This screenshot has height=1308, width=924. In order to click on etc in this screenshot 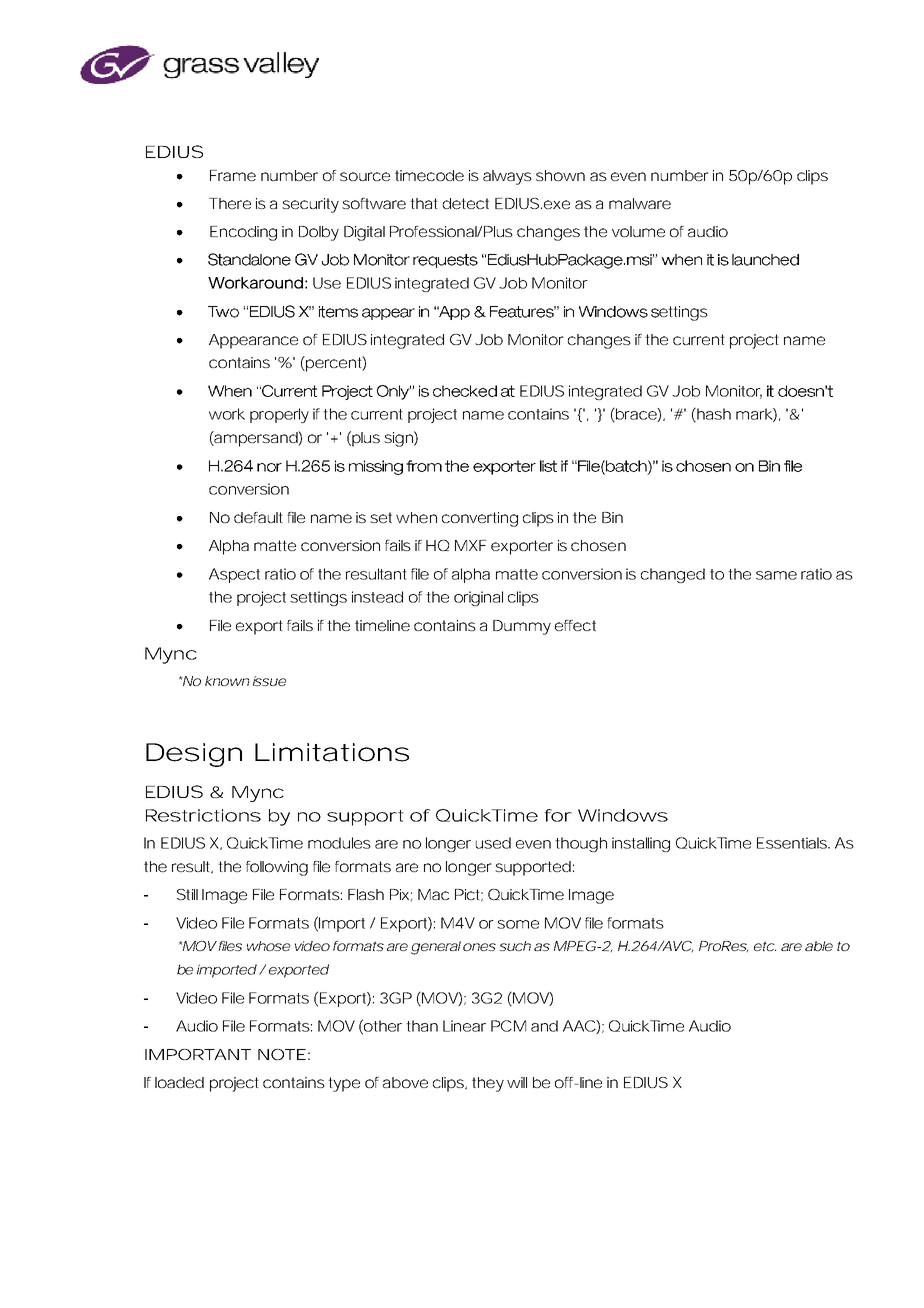, I will do `click(765, 946)`.
